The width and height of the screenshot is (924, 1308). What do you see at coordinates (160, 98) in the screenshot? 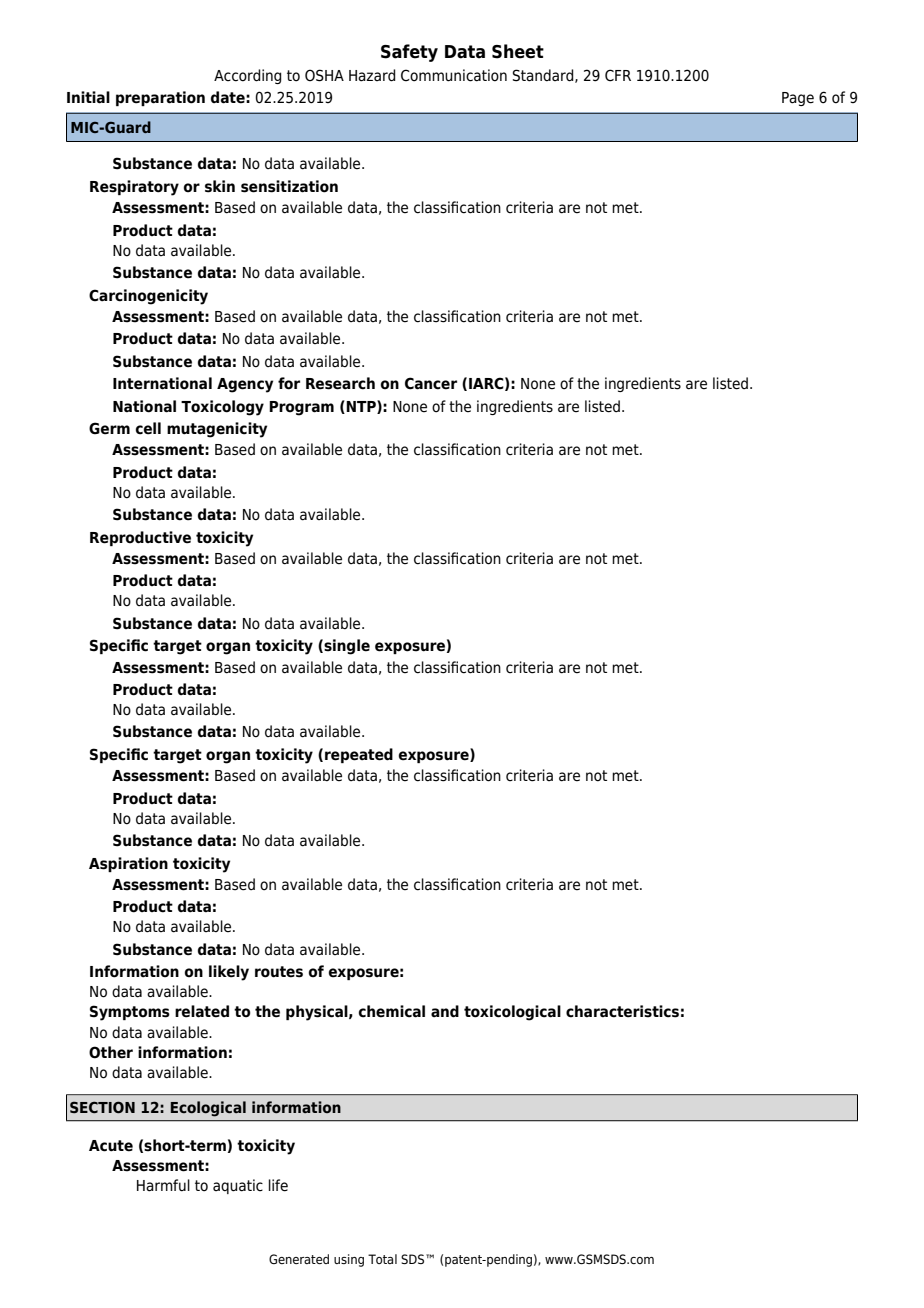
I see `preparation` at bounding box center [160, 98].
